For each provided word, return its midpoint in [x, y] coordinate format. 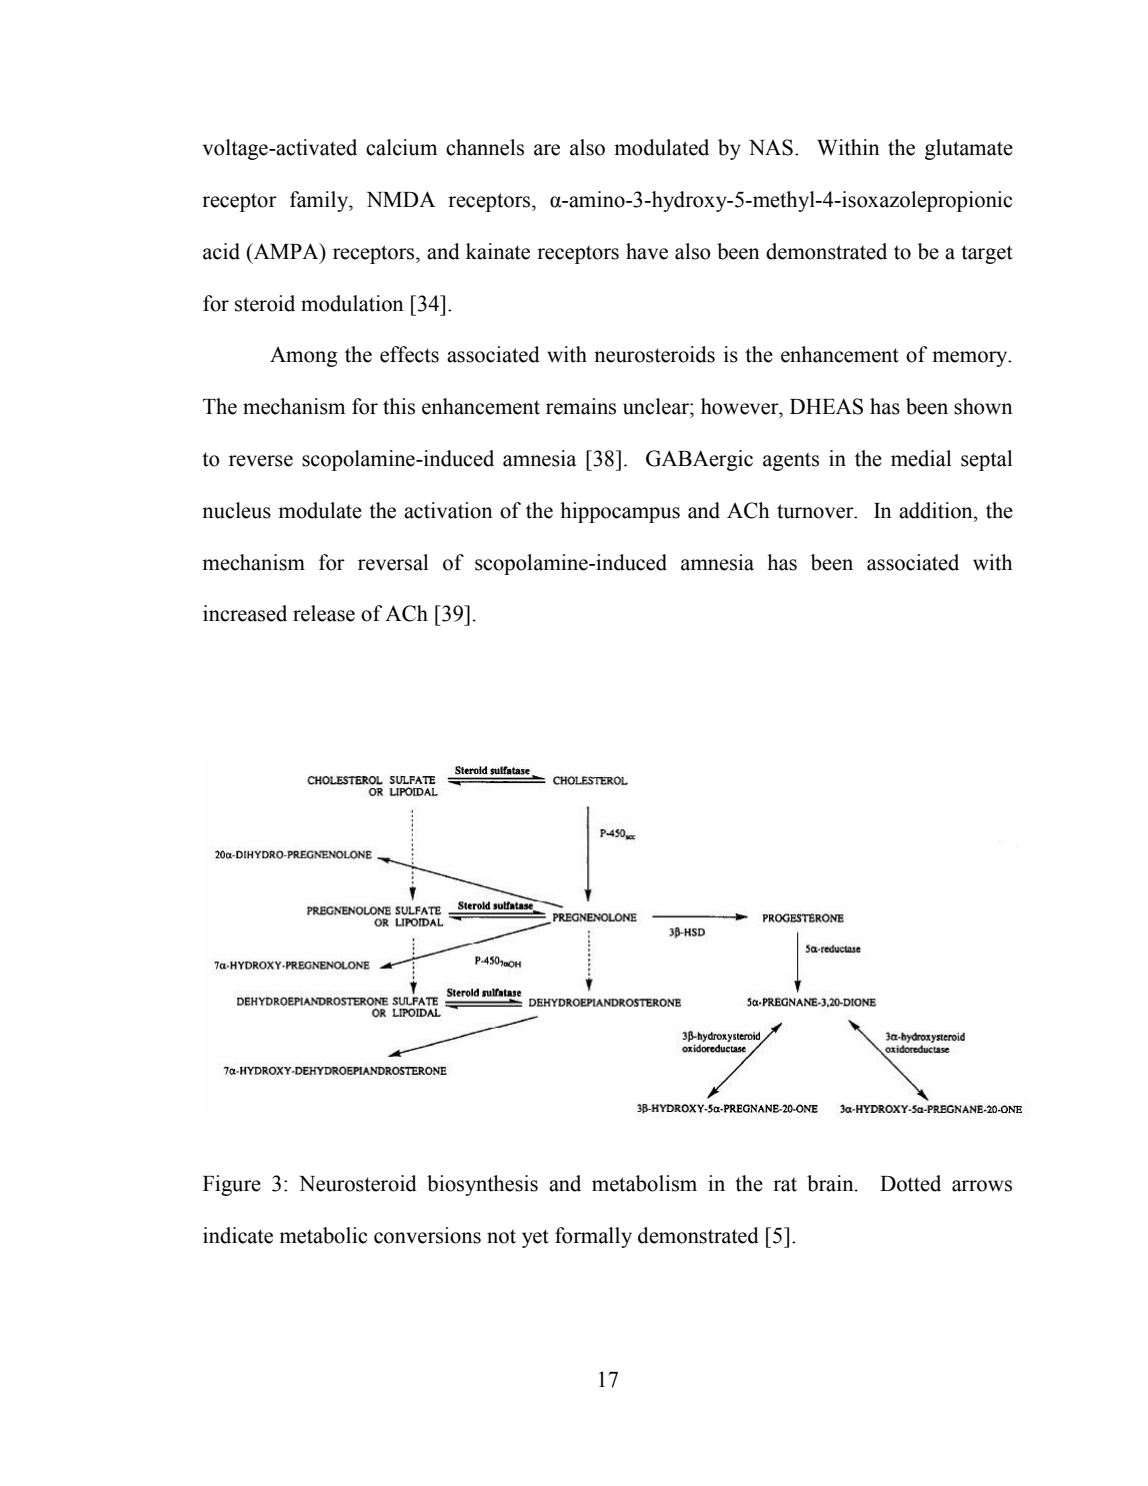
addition [937, 510]
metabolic [323, 1235]
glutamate [969, 149]
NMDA [401, 199]
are [547, 150]
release [324, 613]
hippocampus [620, 512]
